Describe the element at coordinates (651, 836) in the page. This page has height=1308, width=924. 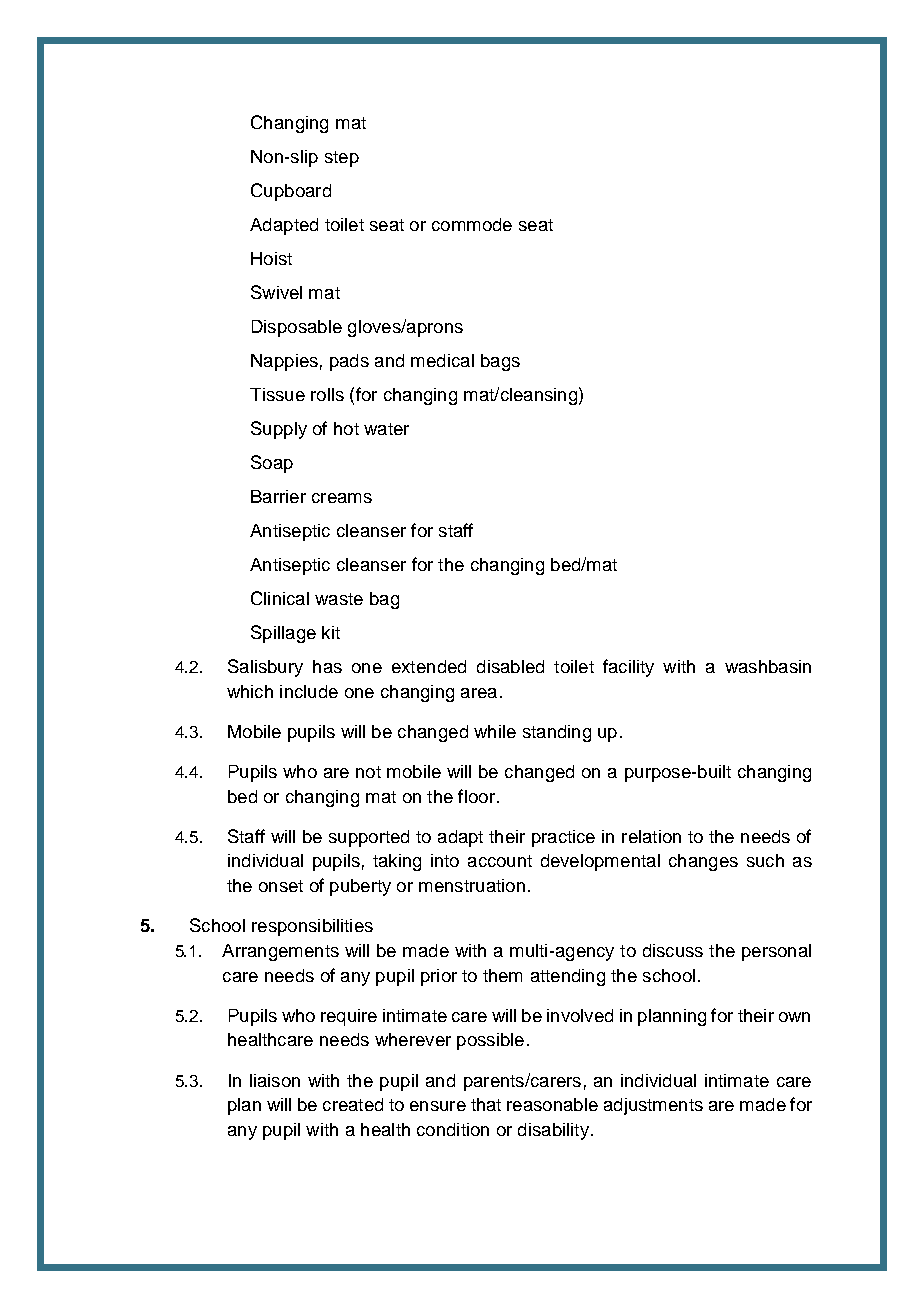
I see `relation` at that location.
